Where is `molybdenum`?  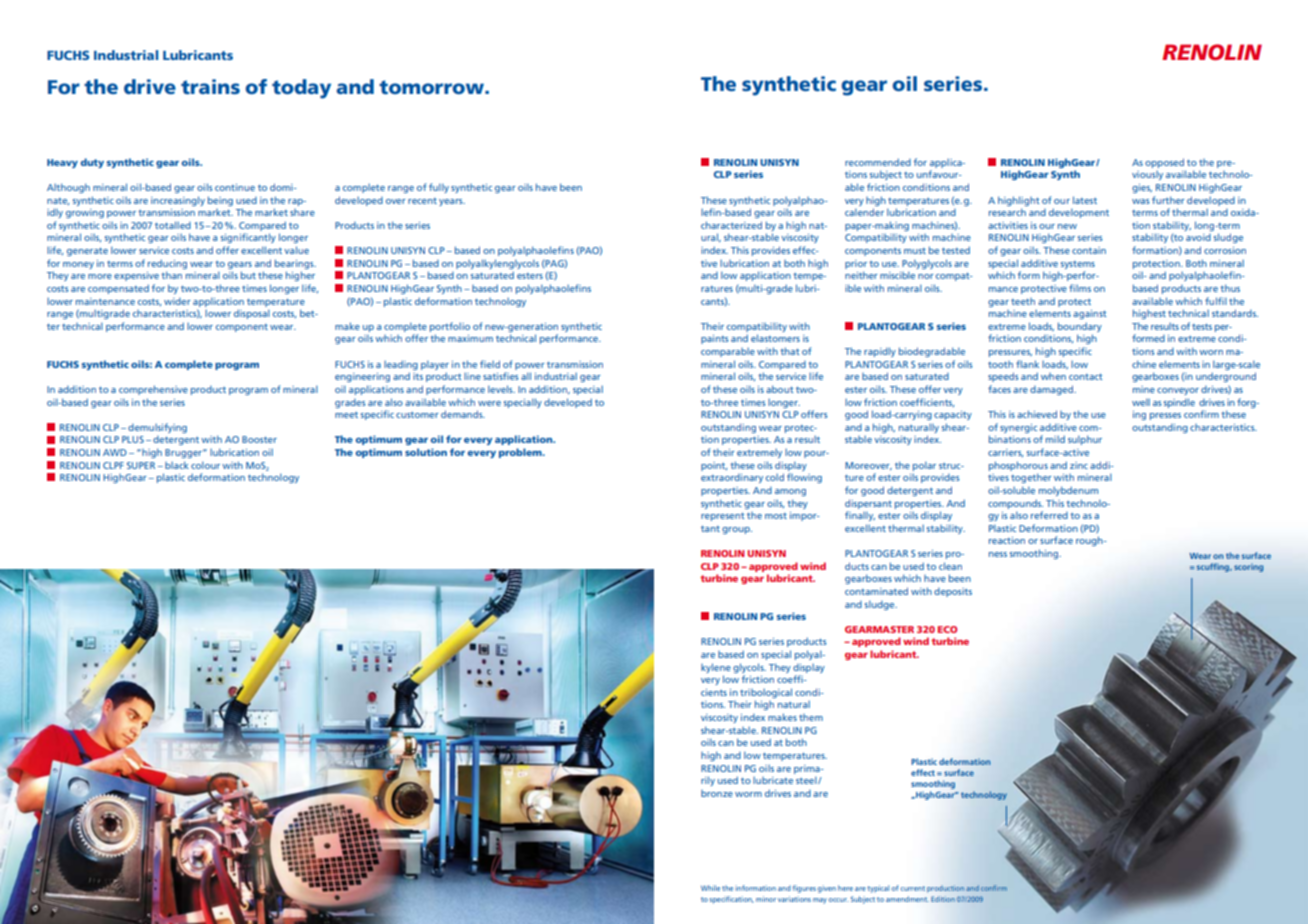
molybdenum is located at coordinates (1068, 491).
